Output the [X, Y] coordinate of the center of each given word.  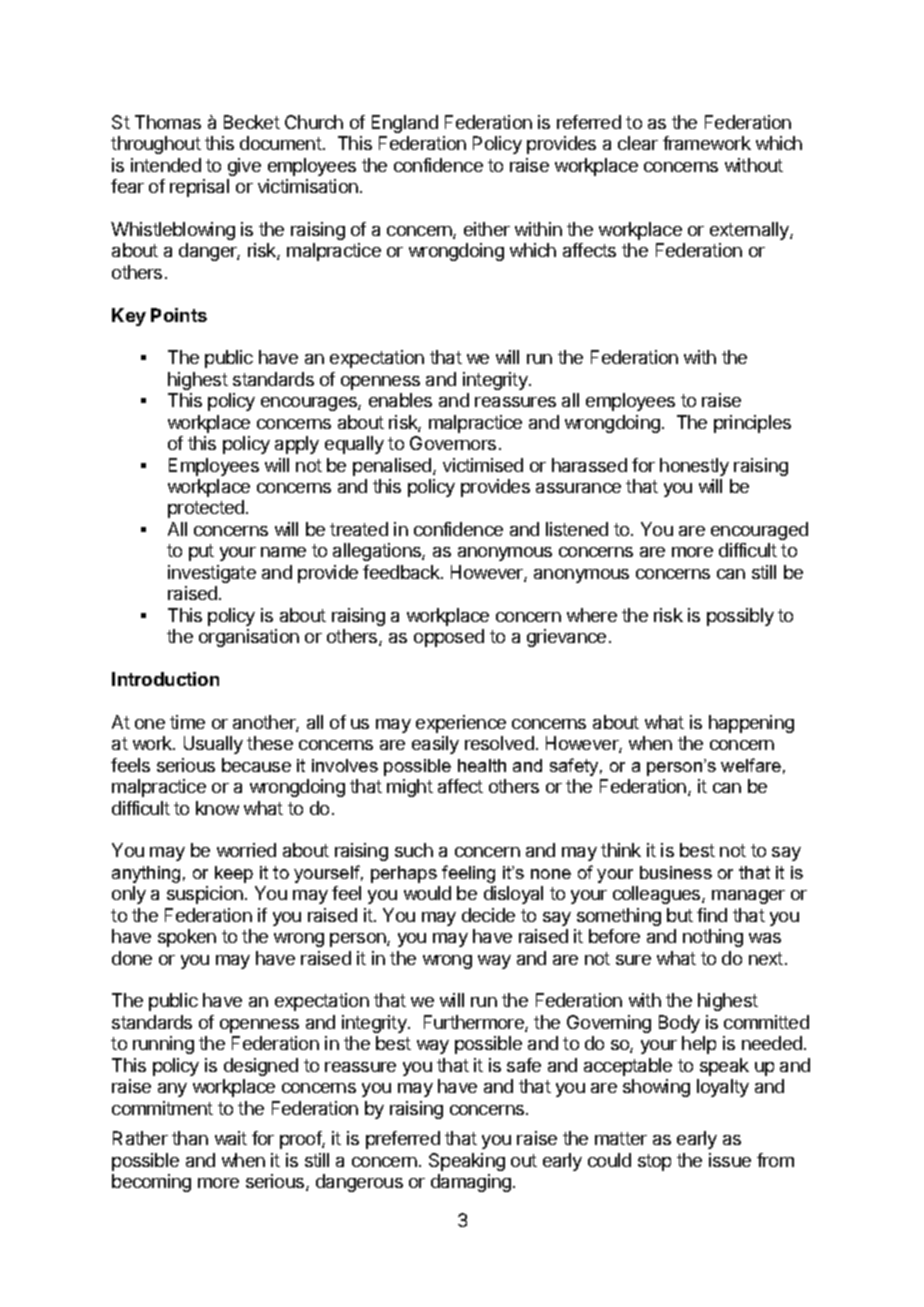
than [190, 1138]
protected [206, 509]
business [676, 872]
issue [730, 1160]
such [414, 850]
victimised [483, 465]
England [405, 124]
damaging [471, 1183]
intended [166, 165]
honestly [694, 467]
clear [638, 143]
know [217, 808]
